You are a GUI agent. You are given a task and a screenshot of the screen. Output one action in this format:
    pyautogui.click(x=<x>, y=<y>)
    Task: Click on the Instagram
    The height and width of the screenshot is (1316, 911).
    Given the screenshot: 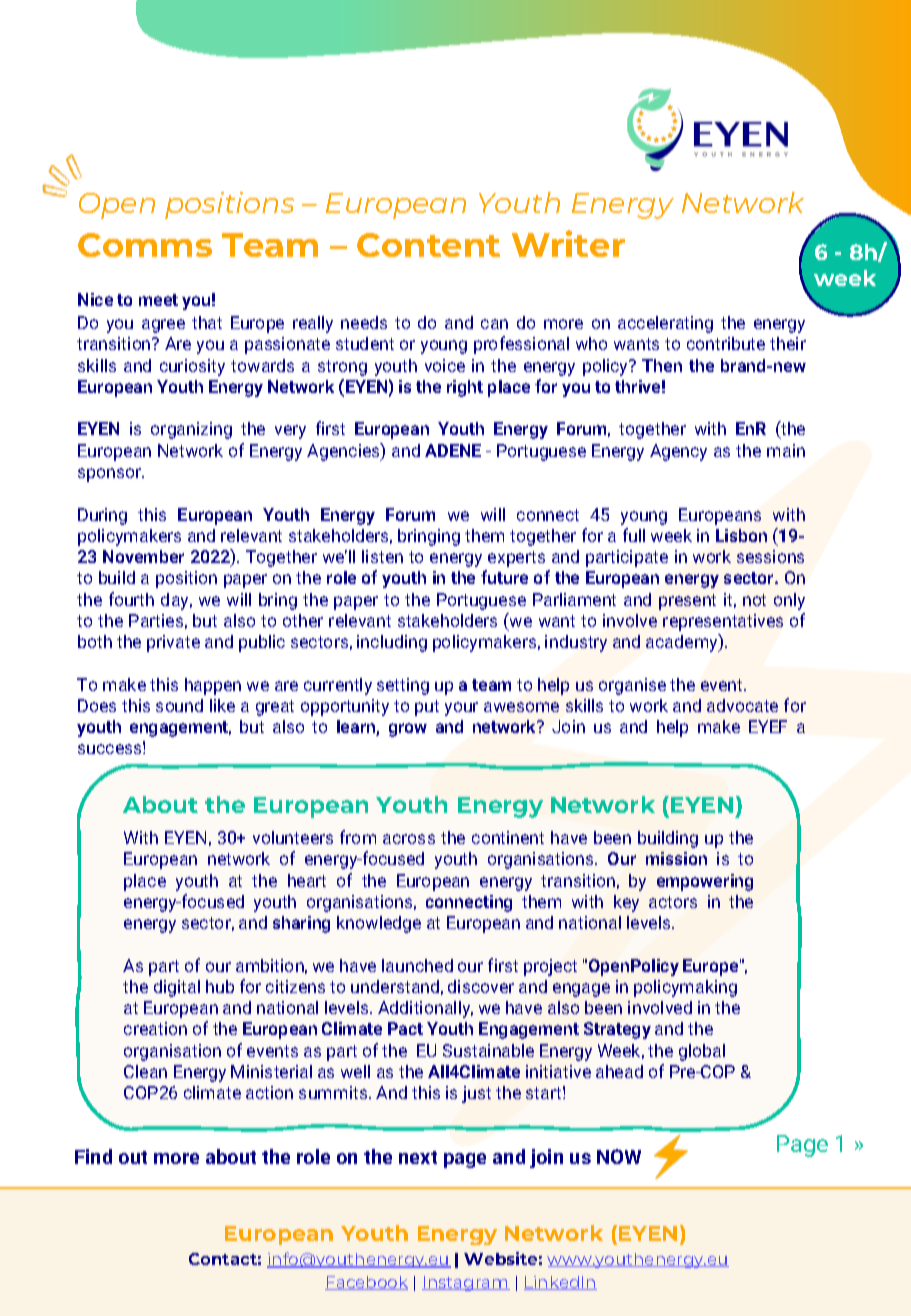 What is the action you would take?
    pyautogui.click(x=466, y=1283)
